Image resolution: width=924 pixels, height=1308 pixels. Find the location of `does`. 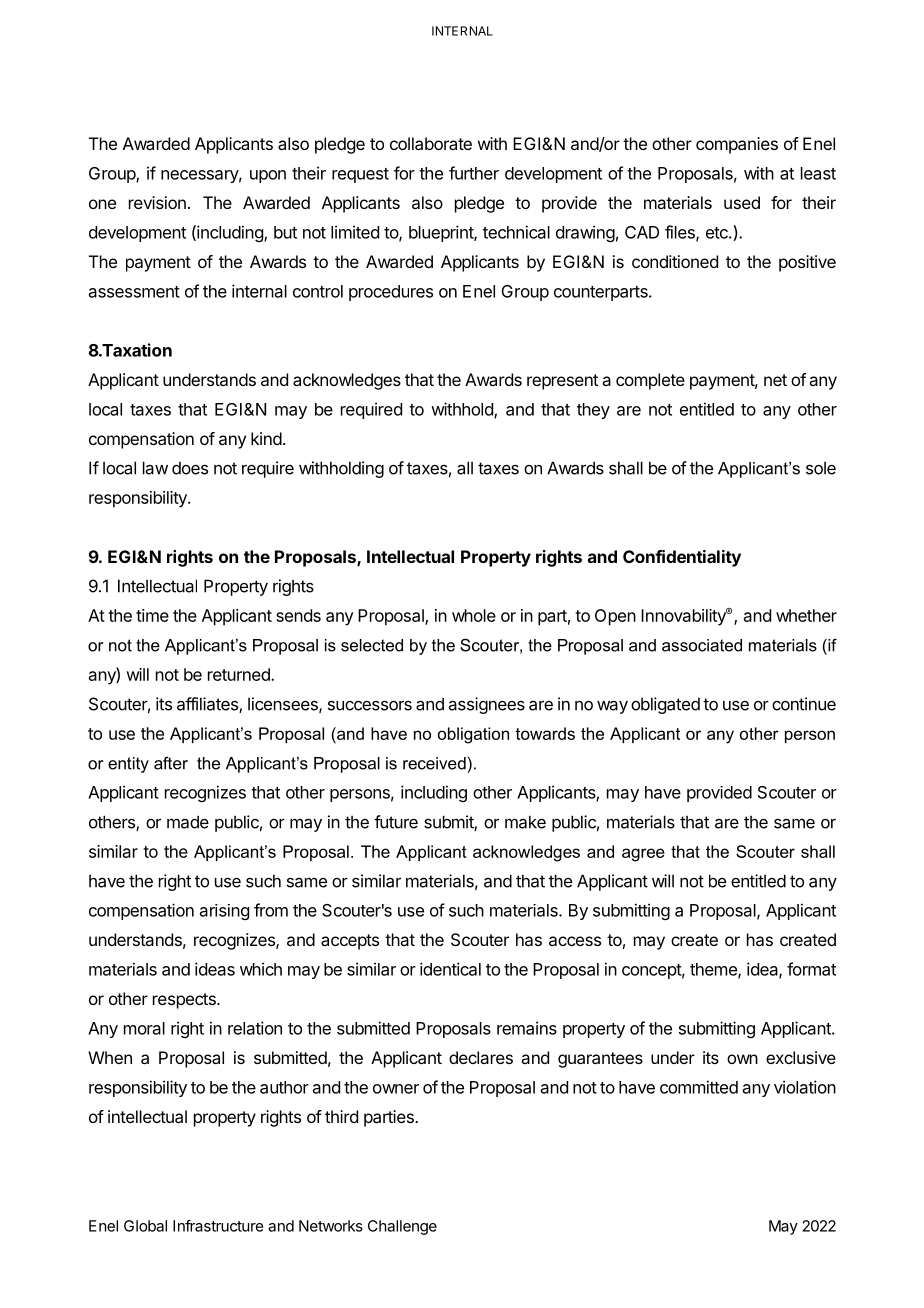

does is located at coordinates (190, 468).
